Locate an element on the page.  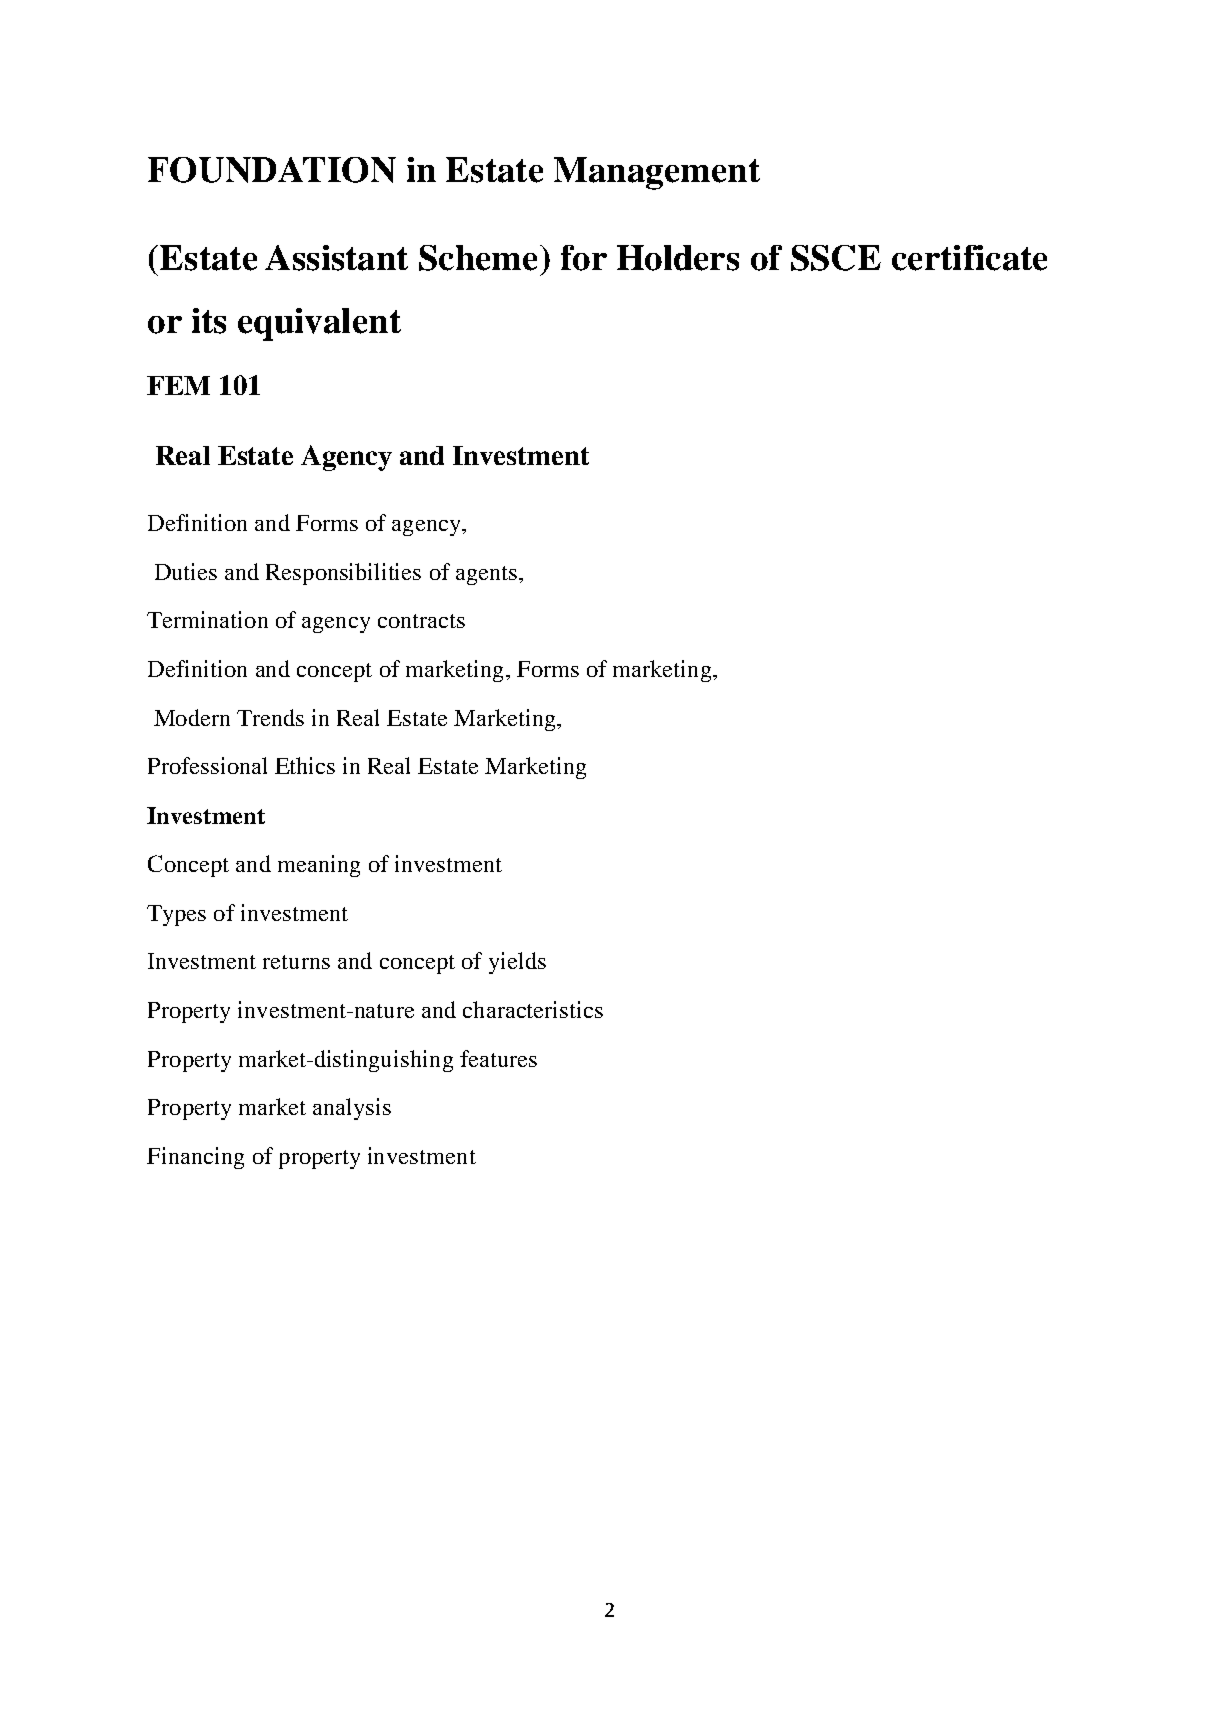
agents is located at coordinates (486, 575).
